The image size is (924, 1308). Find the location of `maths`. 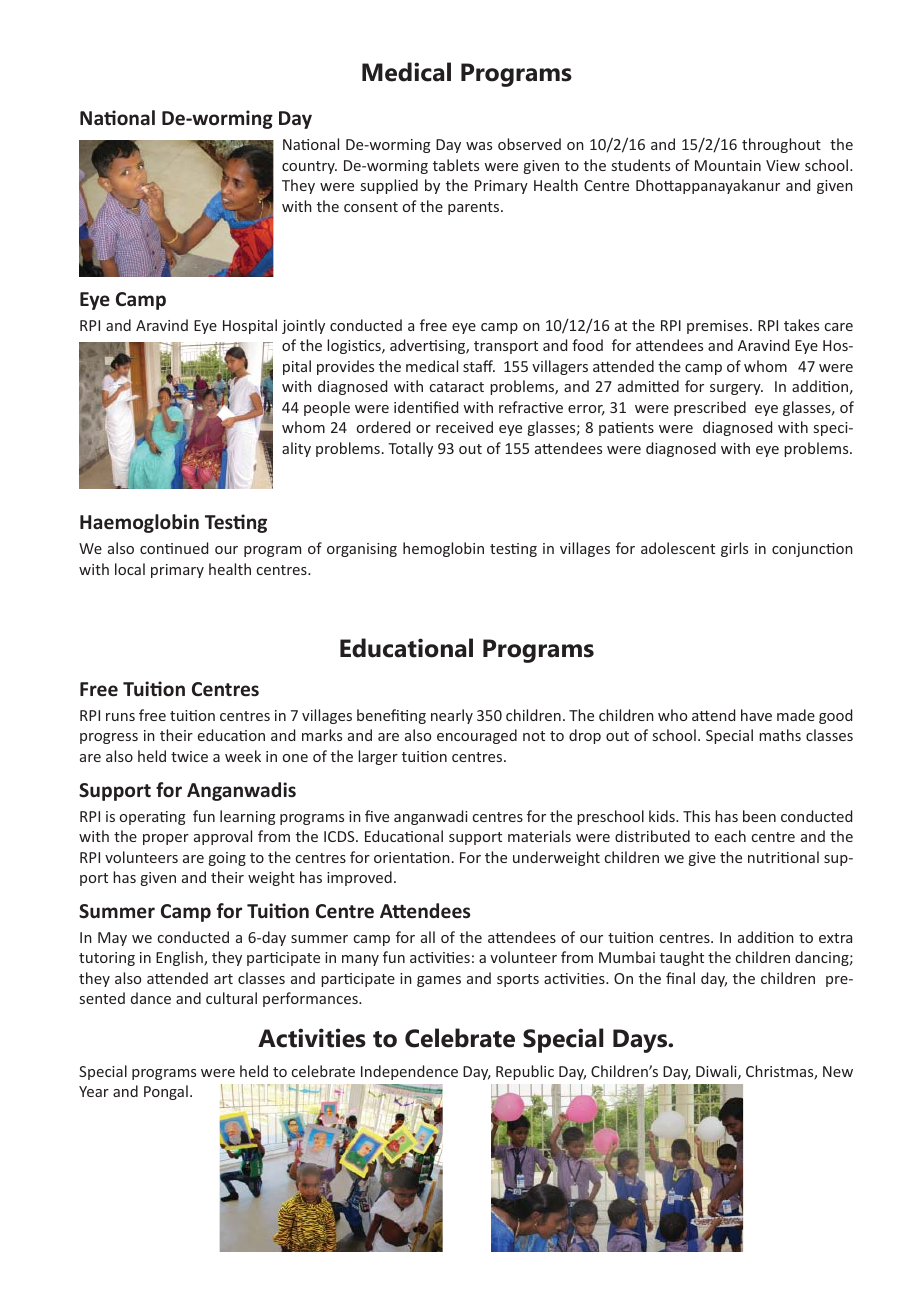

maths is located at coordinates (780, 735).
